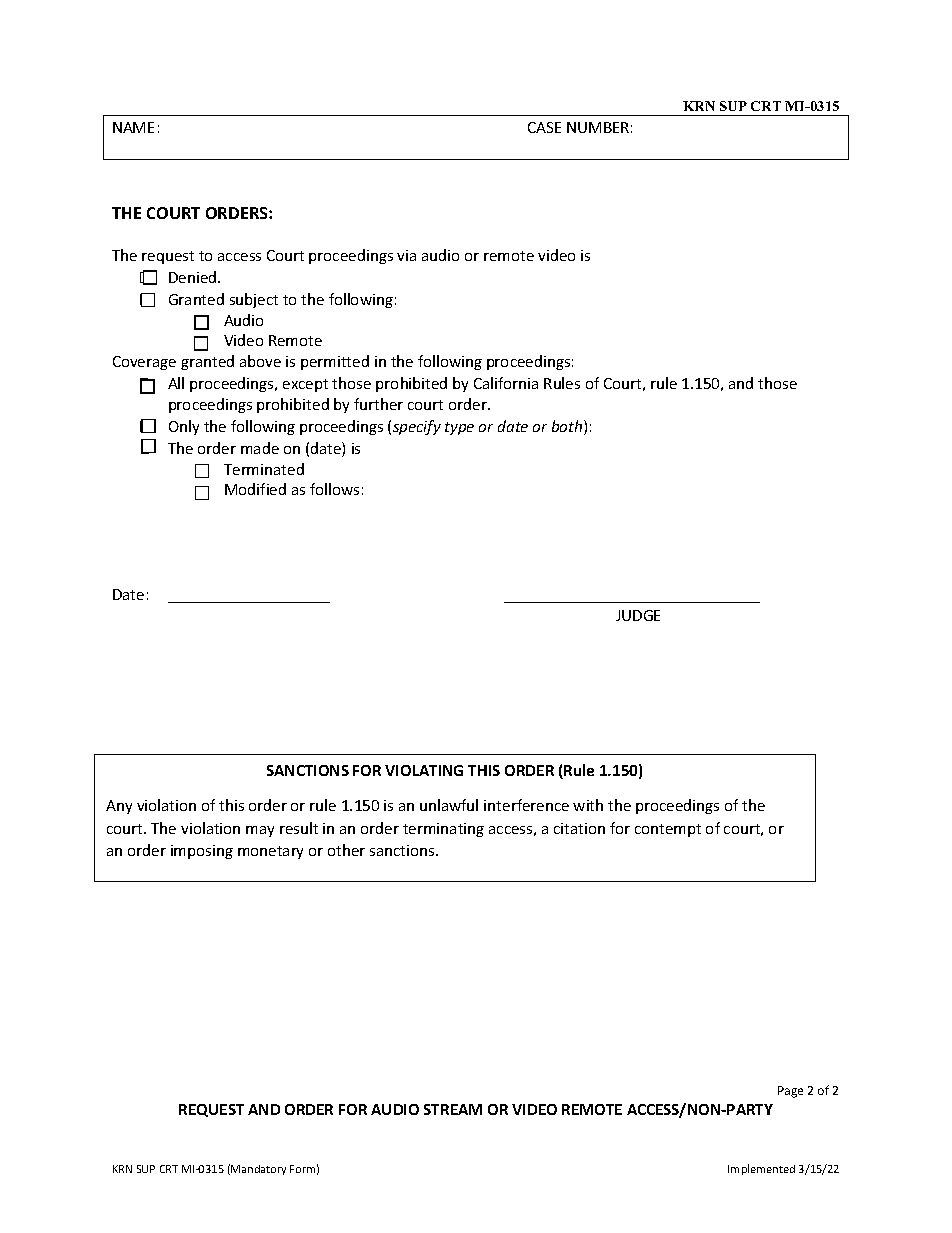 This page has width=952, height=1233. I want to click on contempt, so click(668, 830).
